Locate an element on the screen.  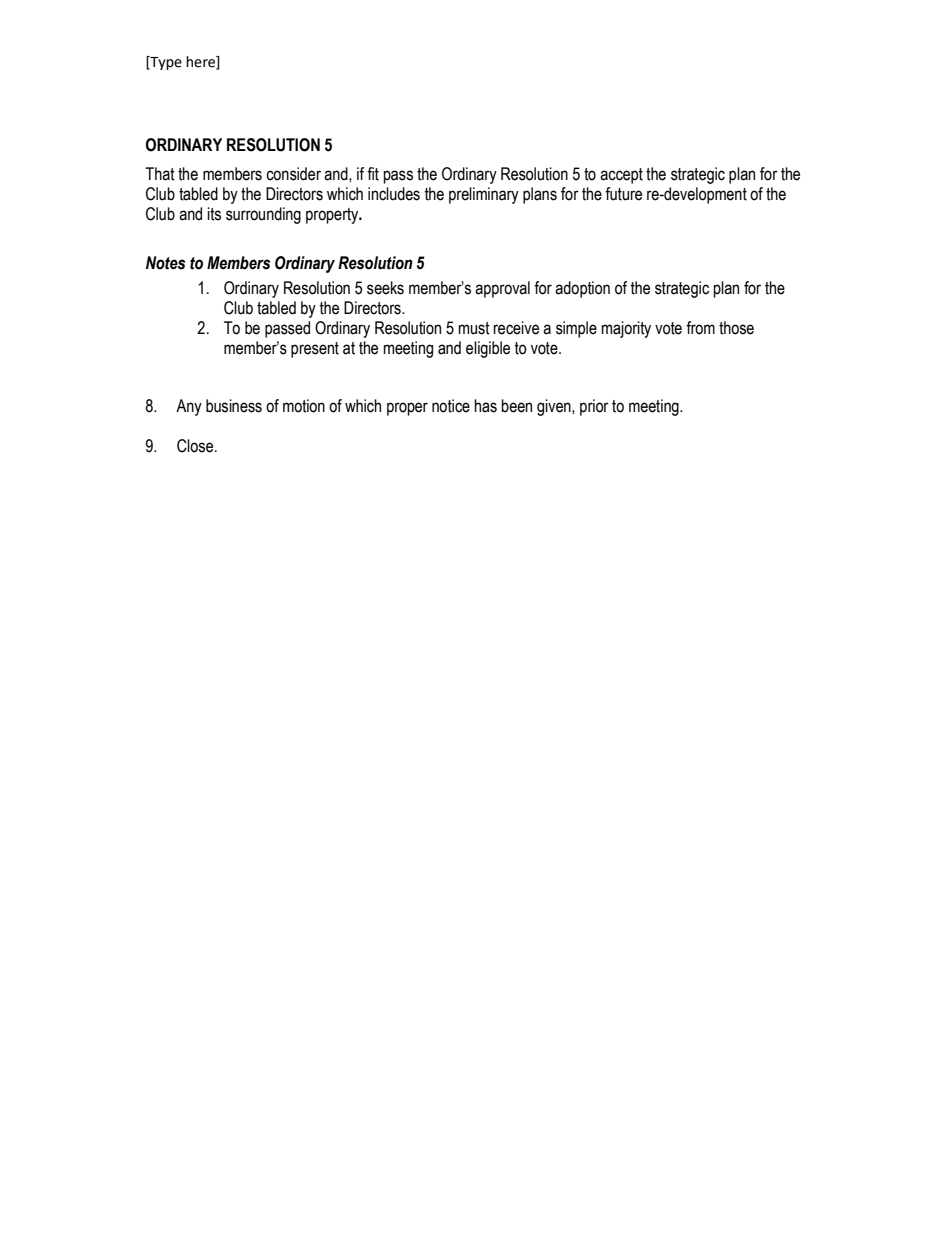
consider is located at coordinates (293, 174).
